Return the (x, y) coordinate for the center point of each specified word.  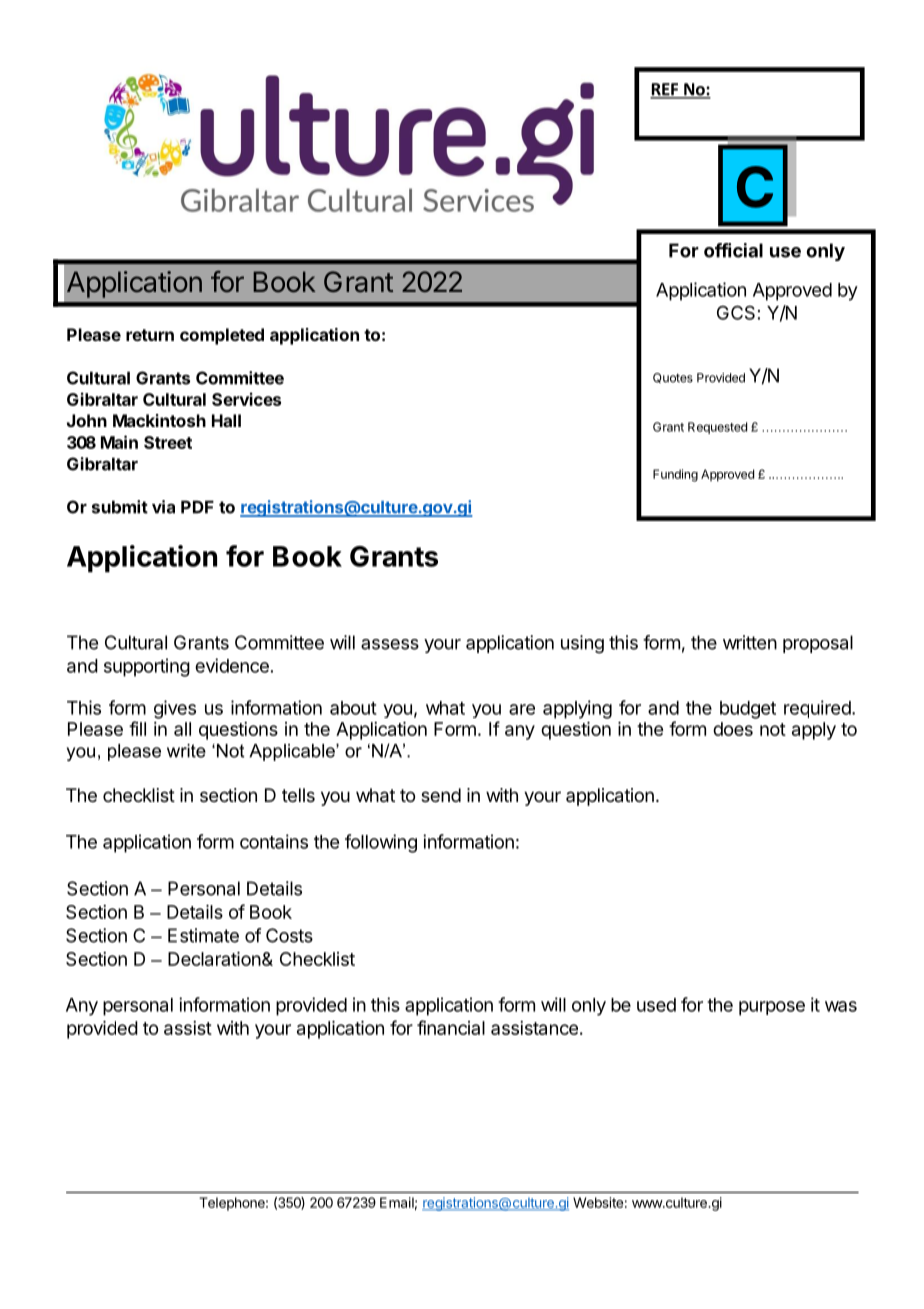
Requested (717, 428)
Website (598, 1202)
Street (168, 442)
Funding (675, 475)
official (733, 250)
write (186, 751)
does (733, 729)
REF (665, 90)
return (150, 335)
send (441, 795)
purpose (772, 1008)
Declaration (214, 959)
